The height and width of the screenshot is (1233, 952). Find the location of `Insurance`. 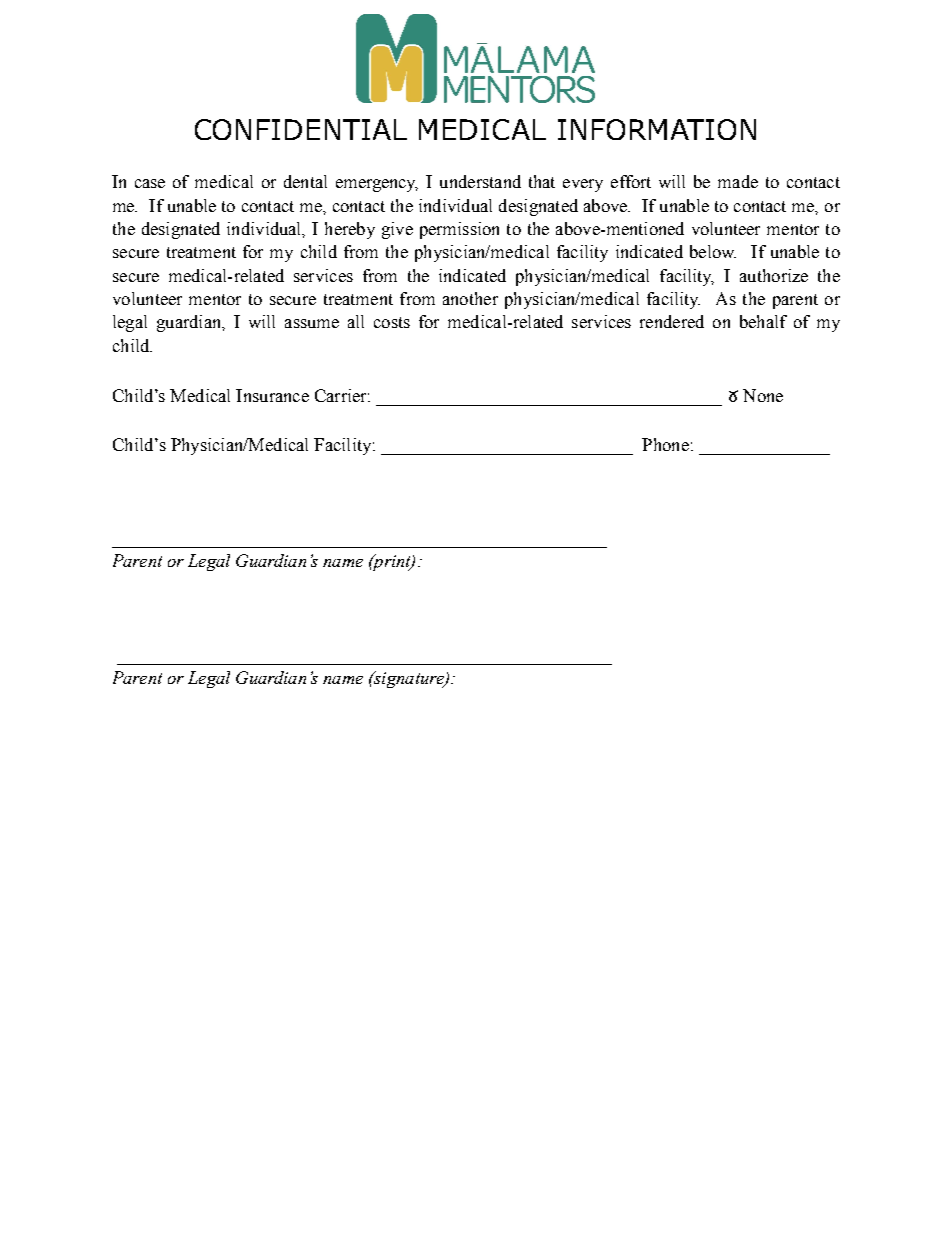

Insurance is located at coordinates (272, 395).
